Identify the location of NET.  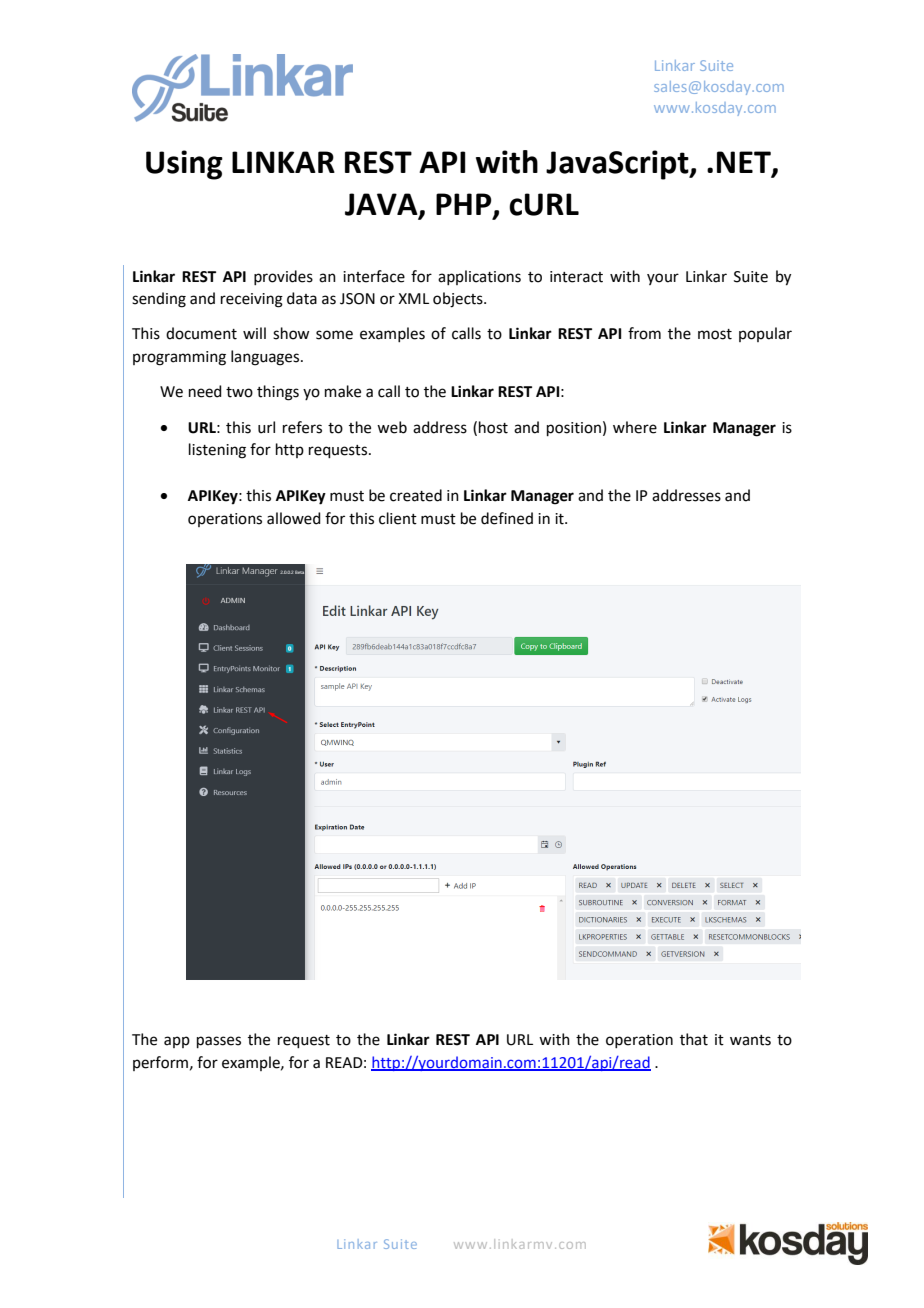
(745, 163).
